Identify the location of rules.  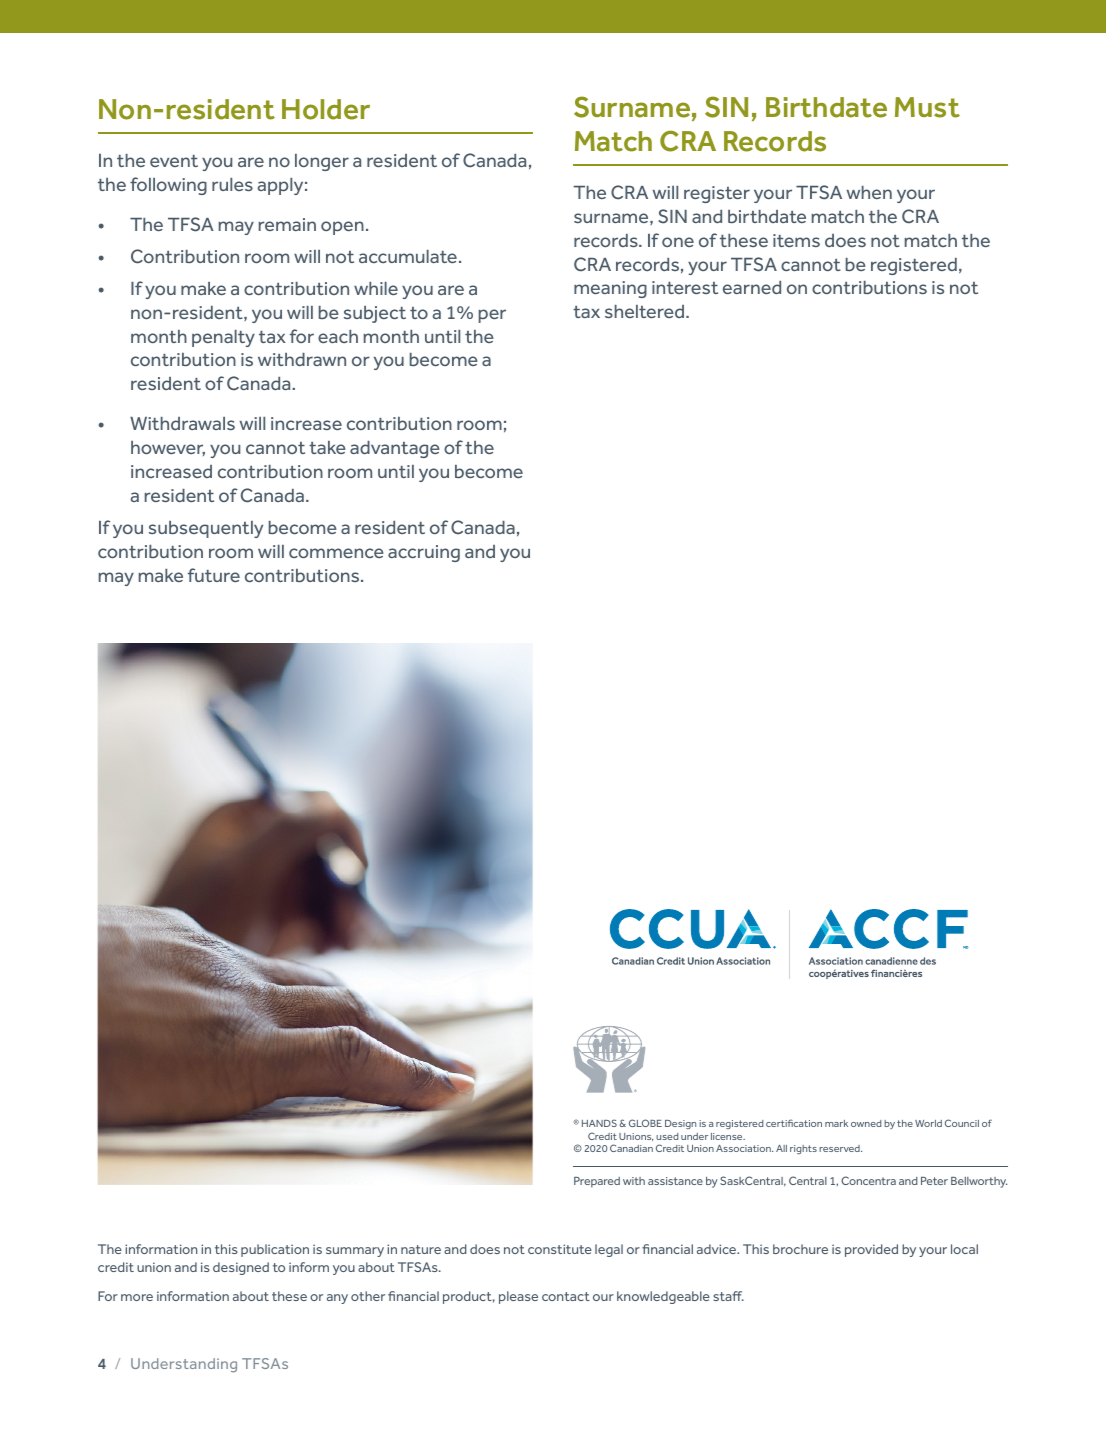
(232, 184).
